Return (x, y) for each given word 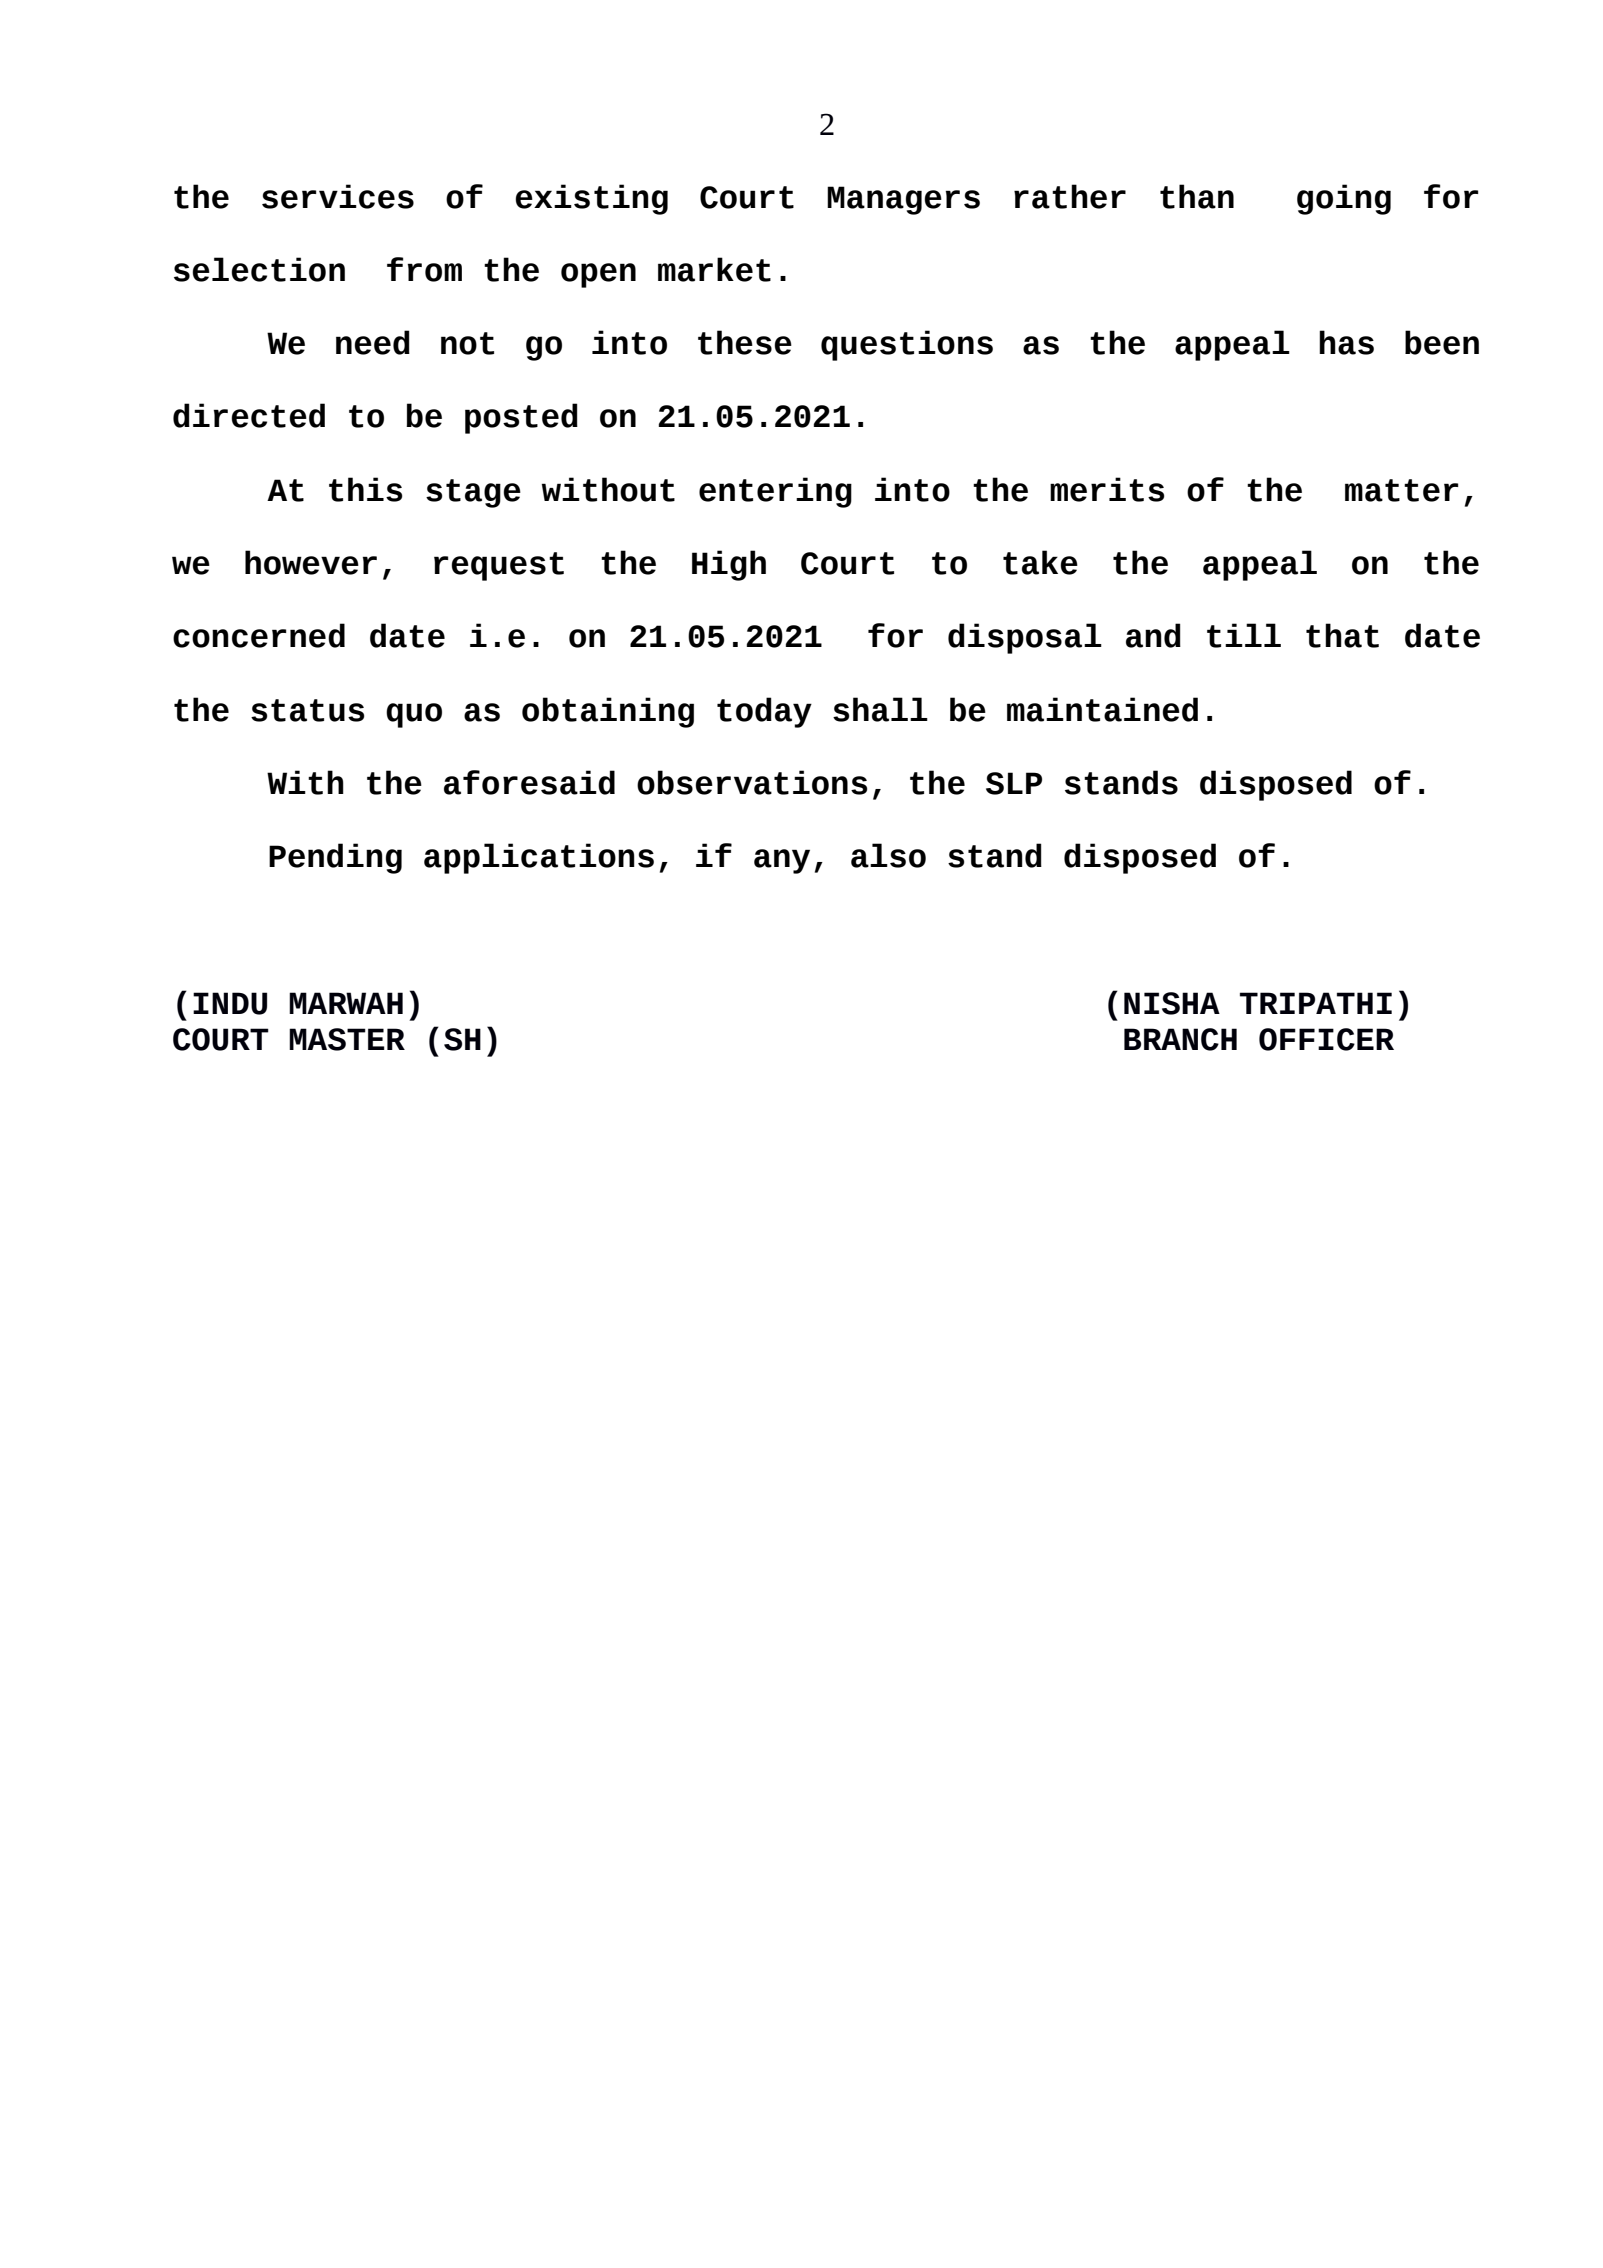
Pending (335, 858)
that (1342, 635)
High (729, 565)
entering (775, 492)
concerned (259, 635)
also (888, 855)
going (1344, 199)
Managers (903, 200)
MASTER (347, 1039)
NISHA (1172, 1003)
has (1346, 342)
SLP (1014, 783)
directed (249, 415)
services (338, 196)
